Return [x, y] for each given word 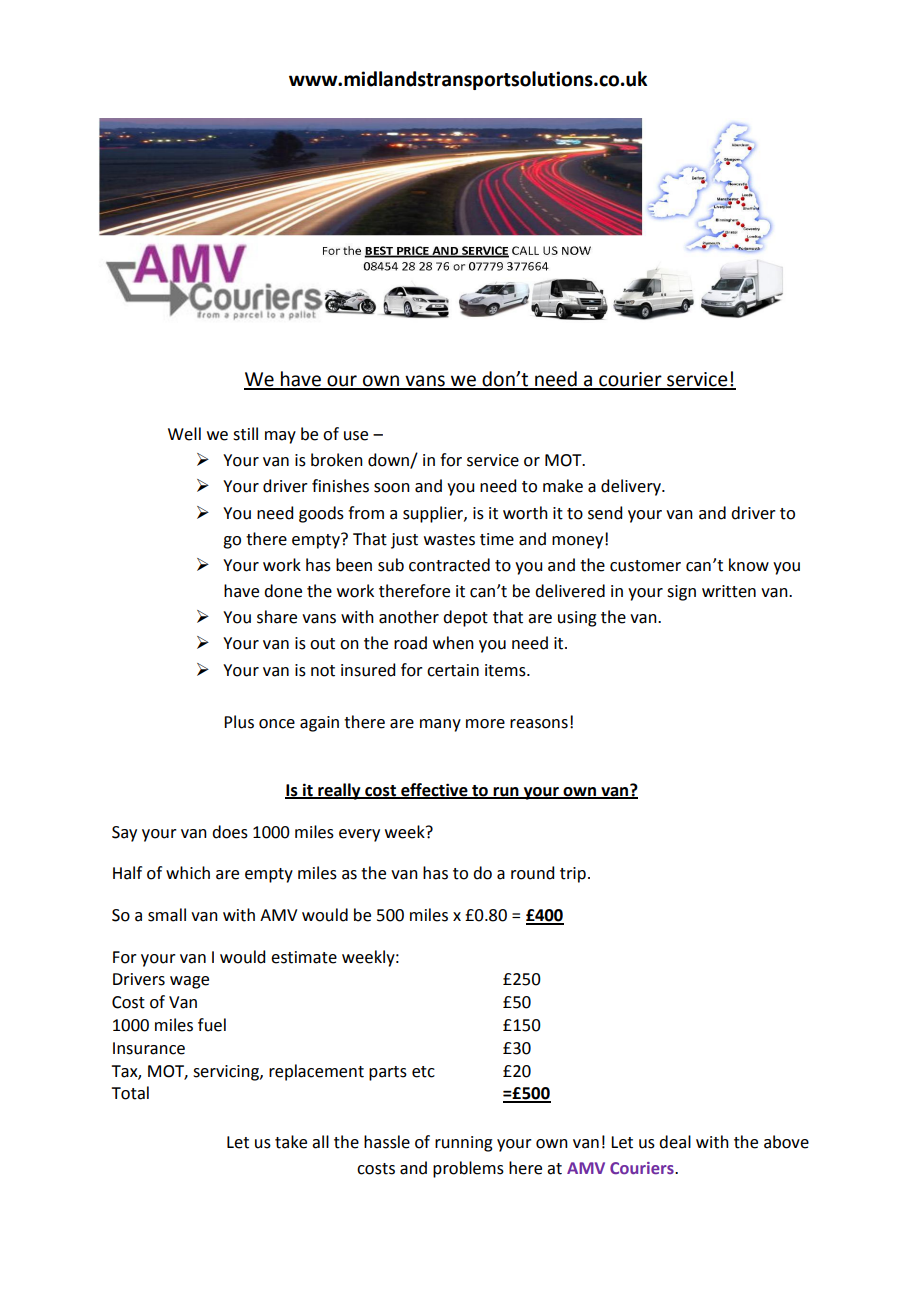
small [167, 915]
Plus [239, 722]
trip [573, 875]
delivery [632, 487]
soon [392, 488]
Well [184, 434]
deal [675, 1142]
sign [681, 593]
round [532, 873]
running [464, 1144]
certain [453, 670]
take [291, 1142]
